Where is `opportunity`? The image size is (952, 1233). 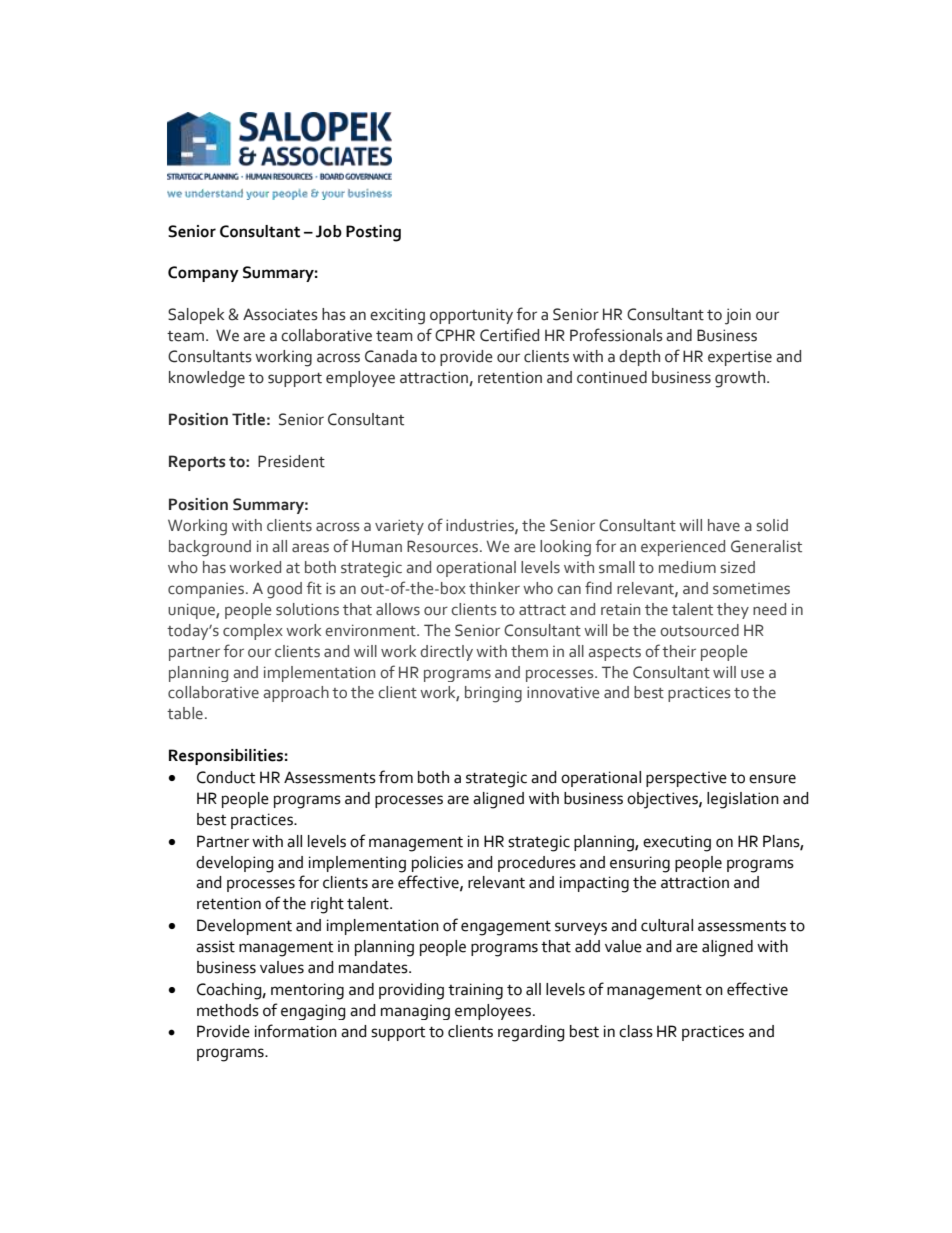 opportunity is located at coordinates (471, 316).
